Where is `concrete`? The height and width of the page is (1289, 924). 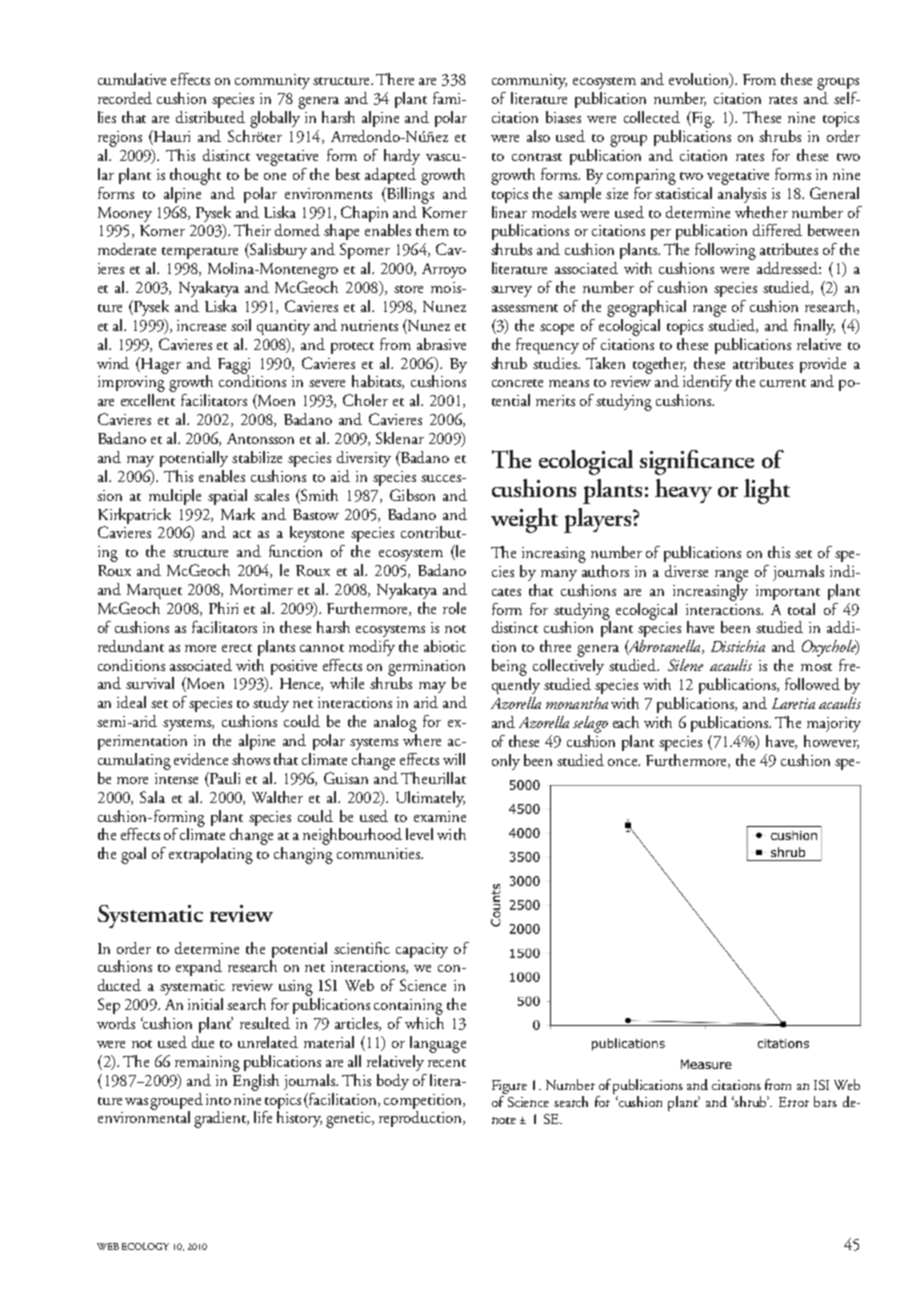
concrete is located at coordinates (517, 383).
